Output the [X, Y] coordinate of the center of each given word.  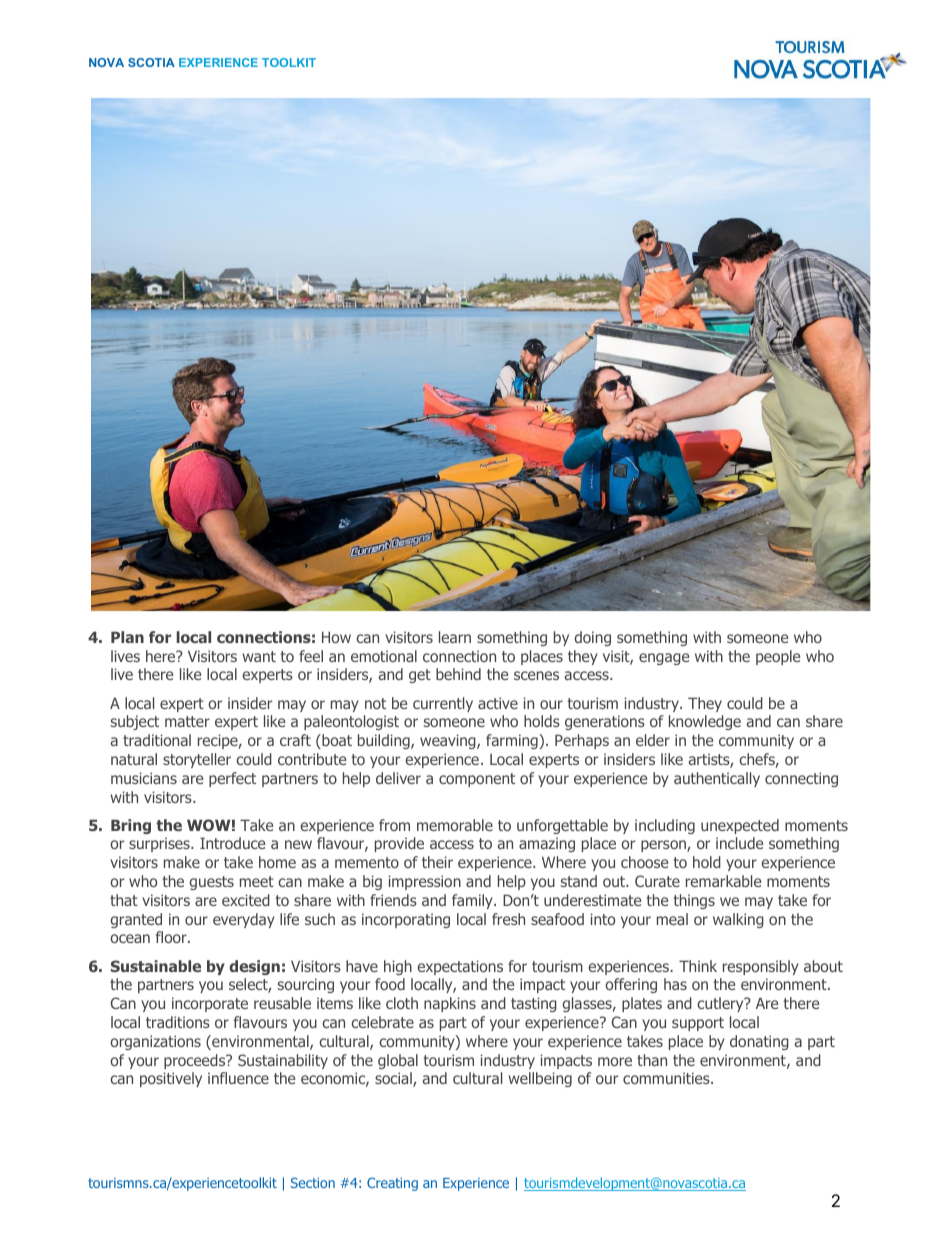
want [259, 656]
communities [667, 1078]
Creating [392, 1184]
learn [455, 637]
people [778, 657]
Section [313, 1182]
